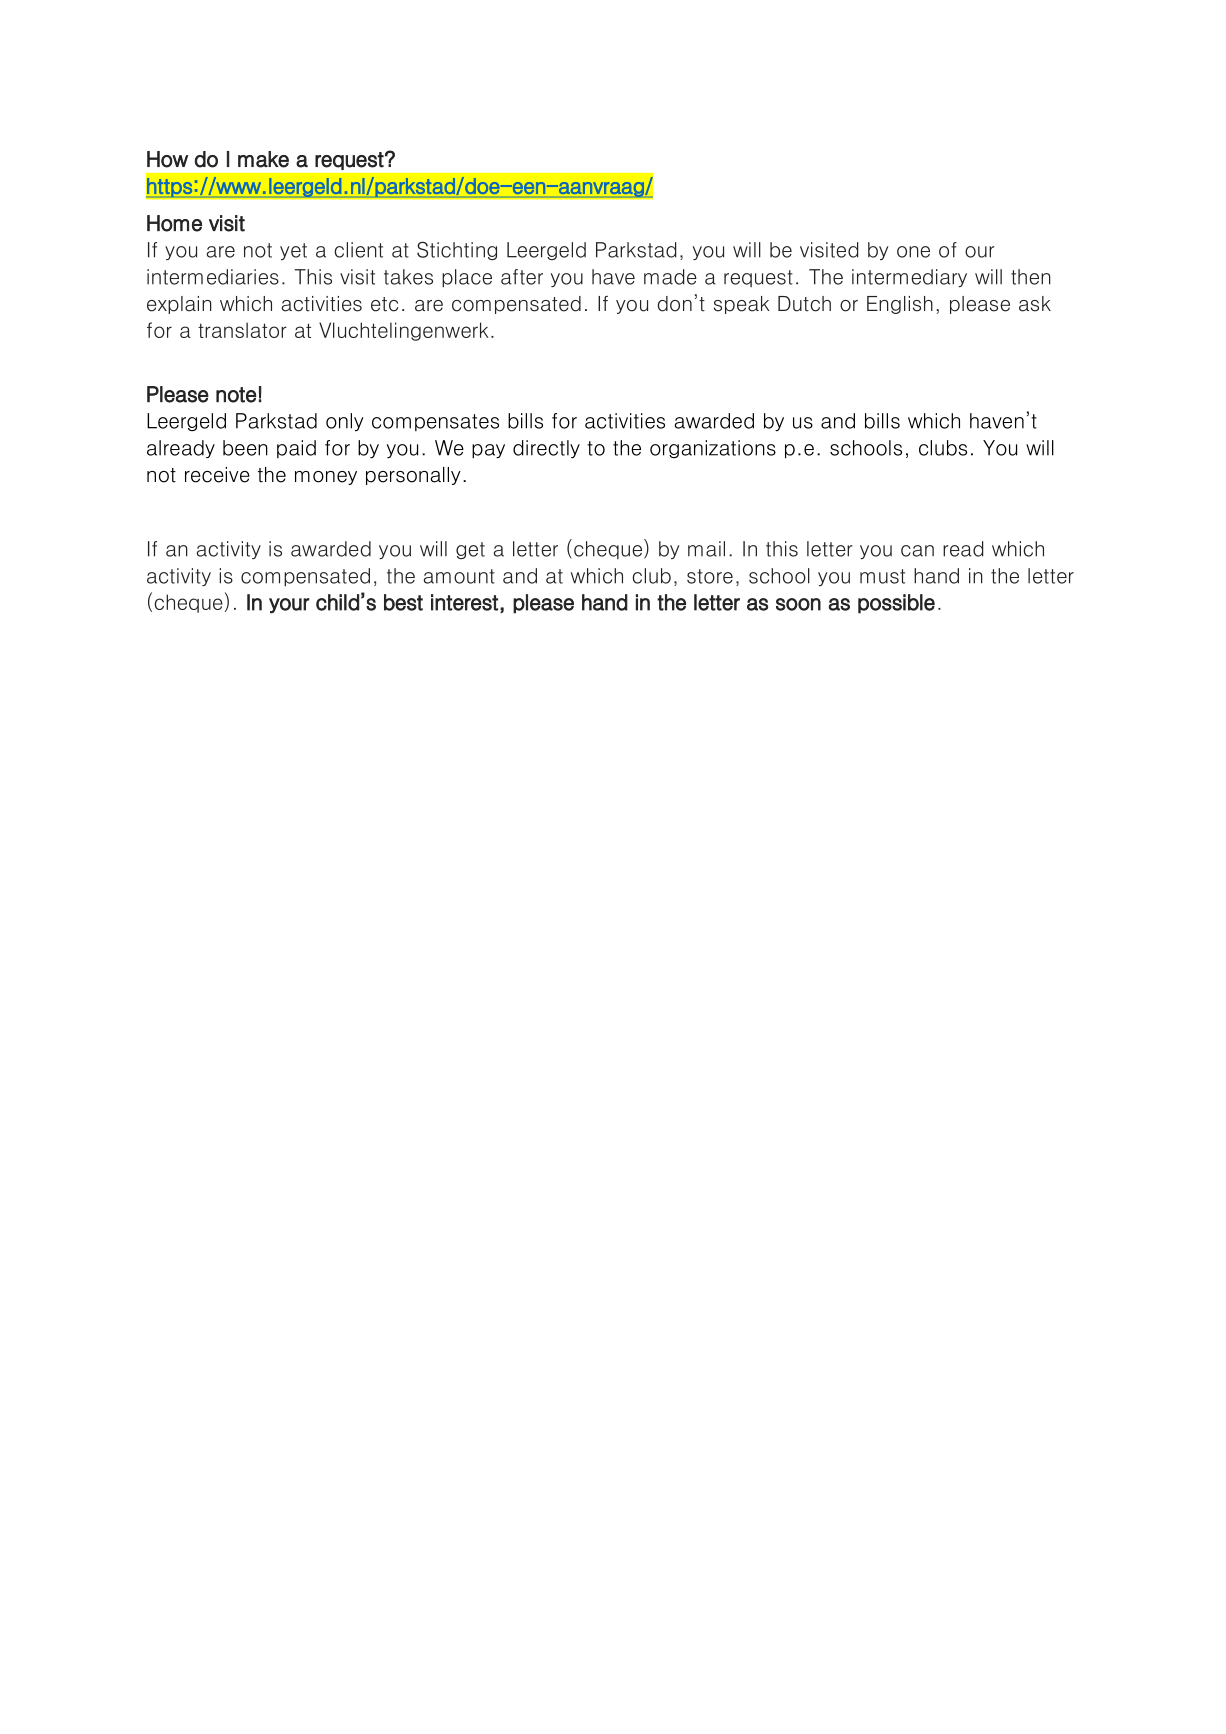  Describe the element at coordinates (742, 305) in the document. I see `speak` at that location.
